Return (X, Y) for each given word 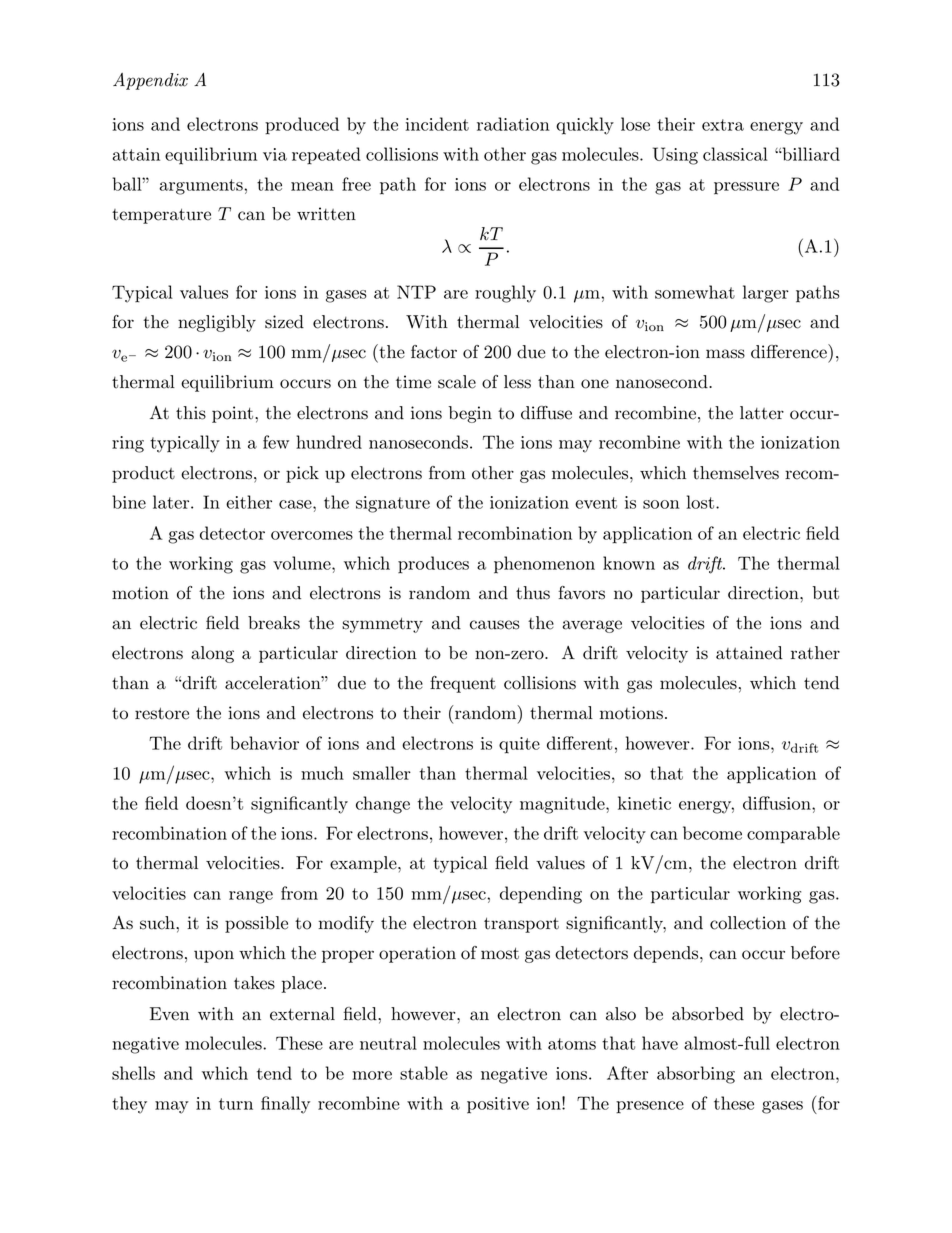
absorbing (696, 1075)
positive (498, 1105)
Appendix (150, 81)
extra (723, 125)
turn (236, 1104)
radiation (513, 124)
